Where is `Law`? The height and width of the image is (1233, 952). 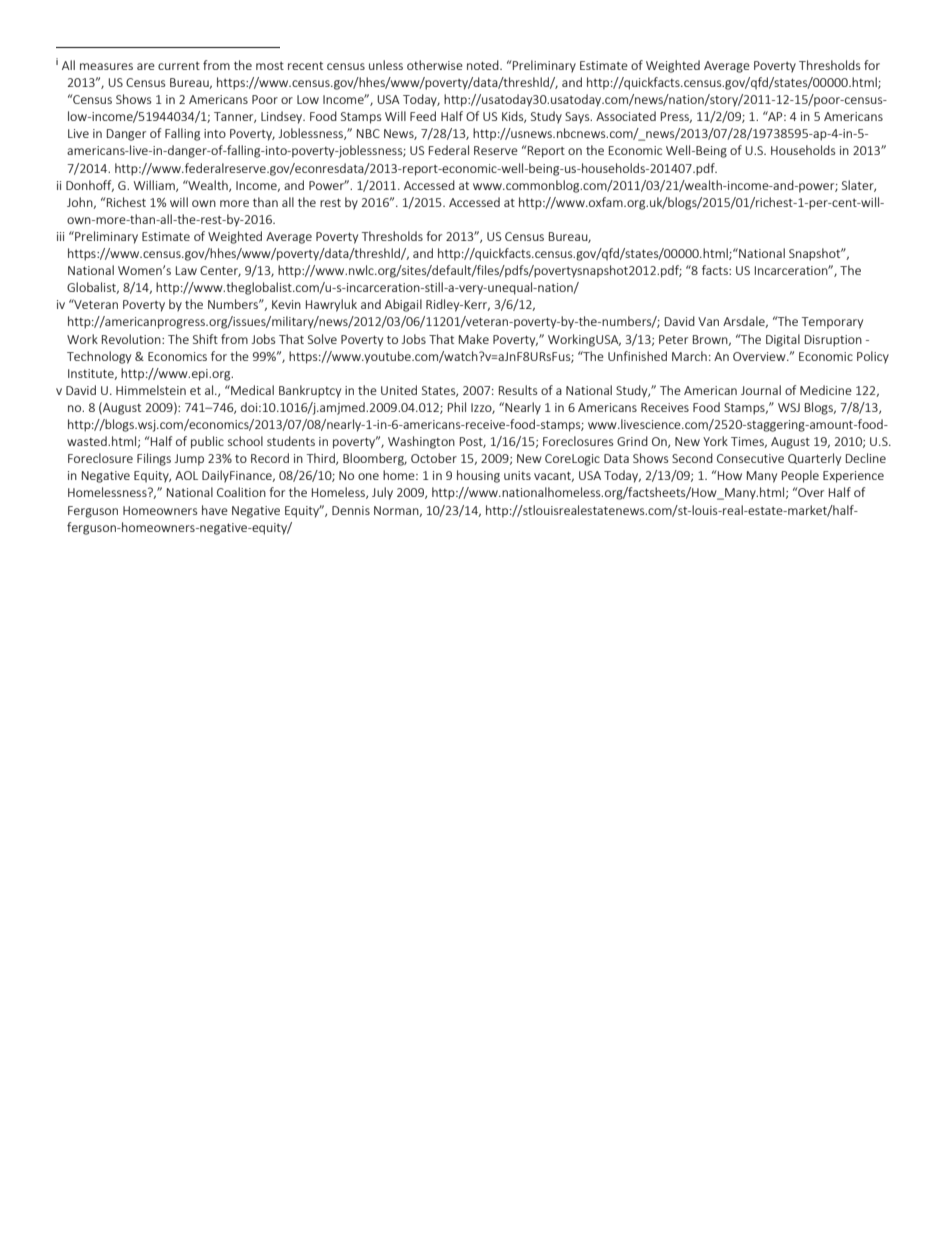
Law is located at coordinates (186, 270).
